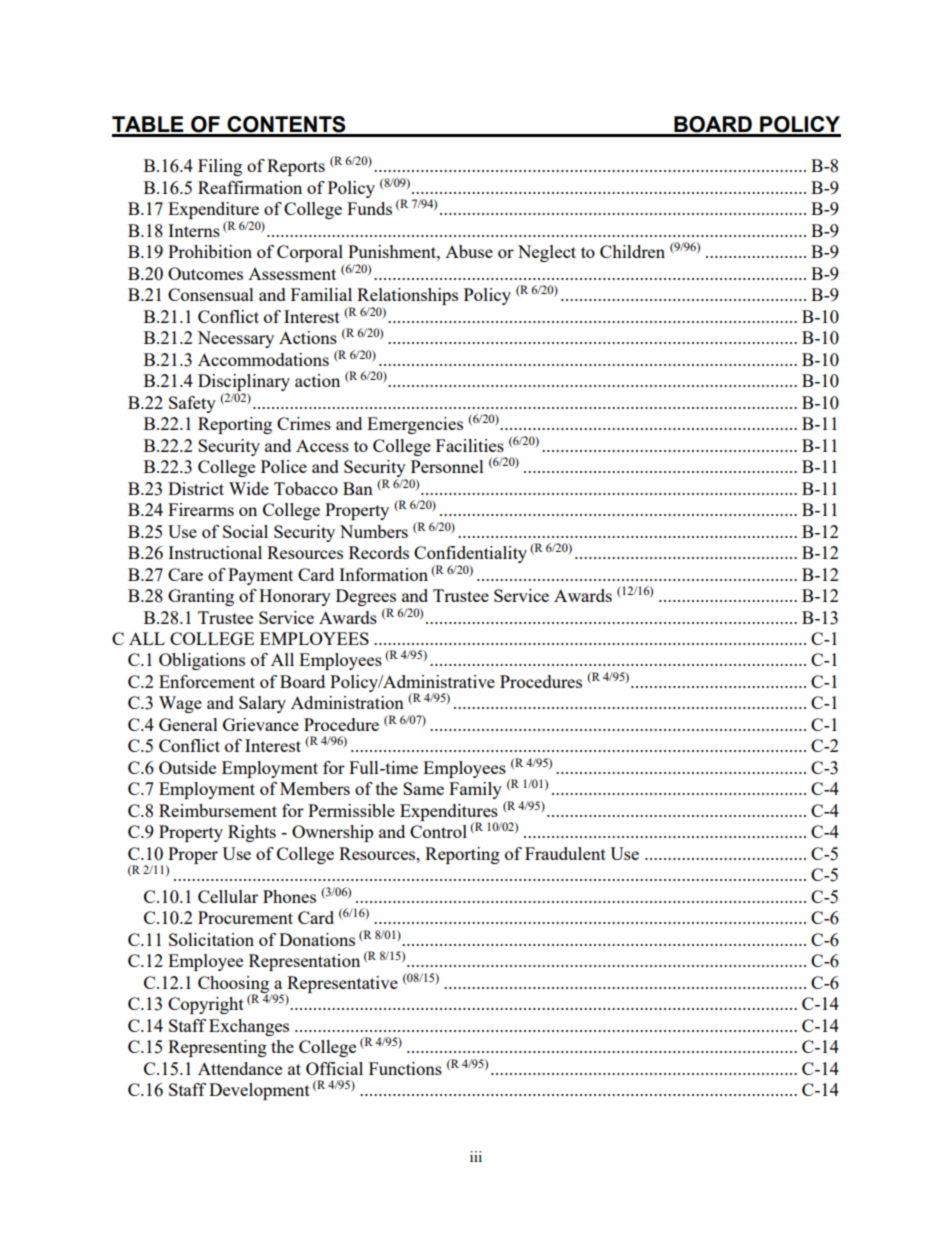  What do you see at coordinates (469, 251) in the screenshot?
I see `Abuse` at bounding box center [469, 251].
